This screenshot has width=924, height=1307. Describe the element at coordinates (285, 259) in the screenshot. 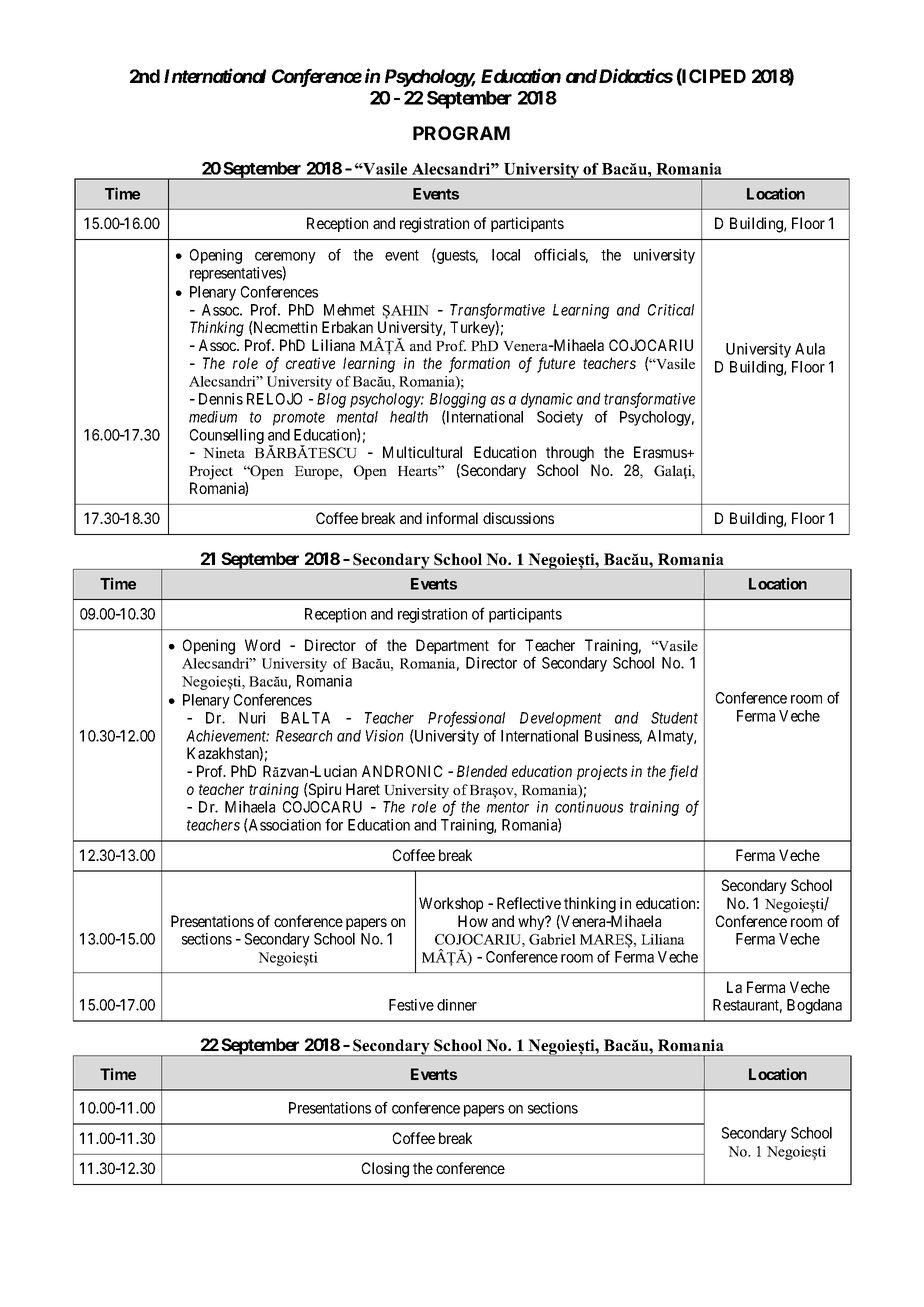

I see `ceremony` at that location.
